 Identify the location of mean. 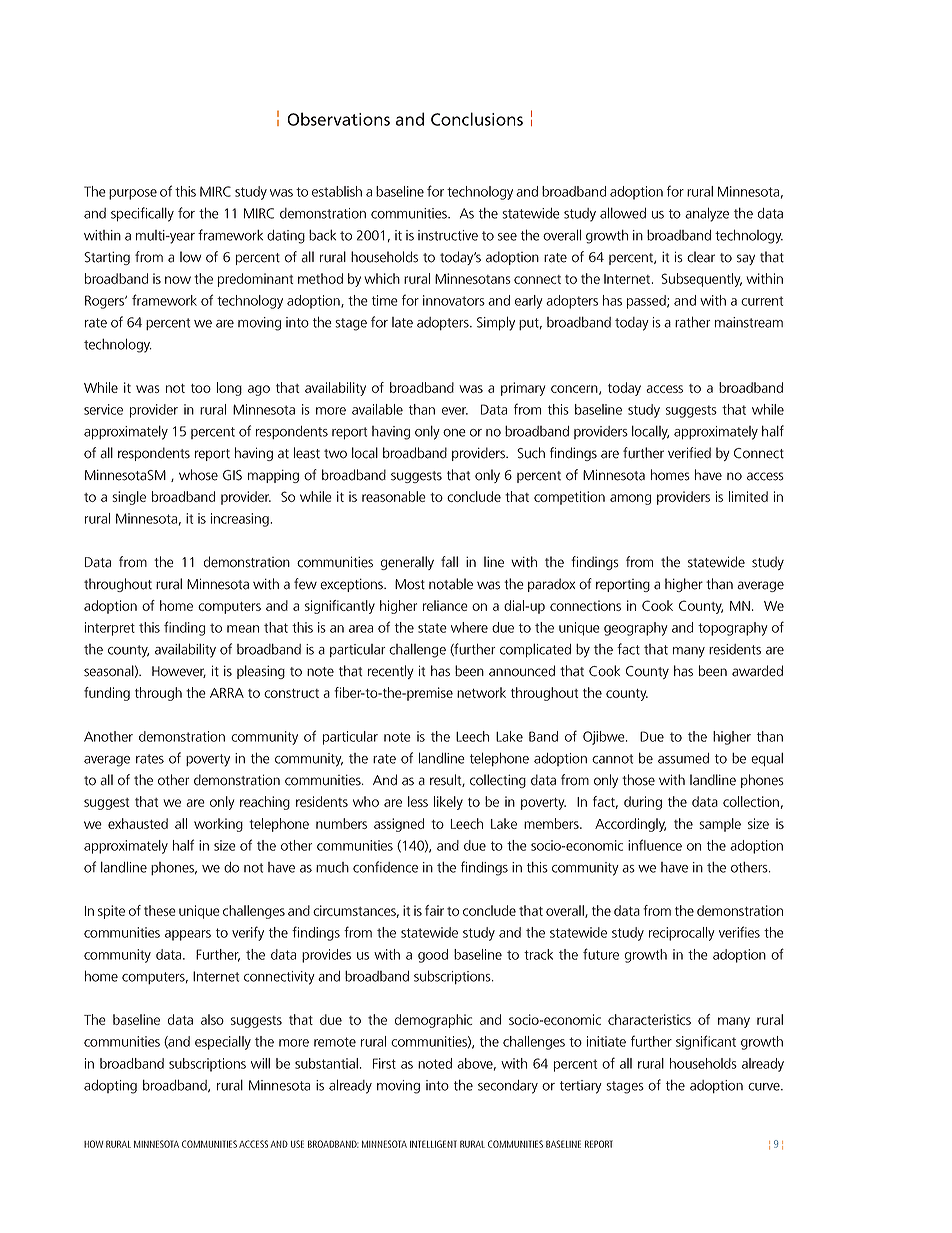
(243, 629).
